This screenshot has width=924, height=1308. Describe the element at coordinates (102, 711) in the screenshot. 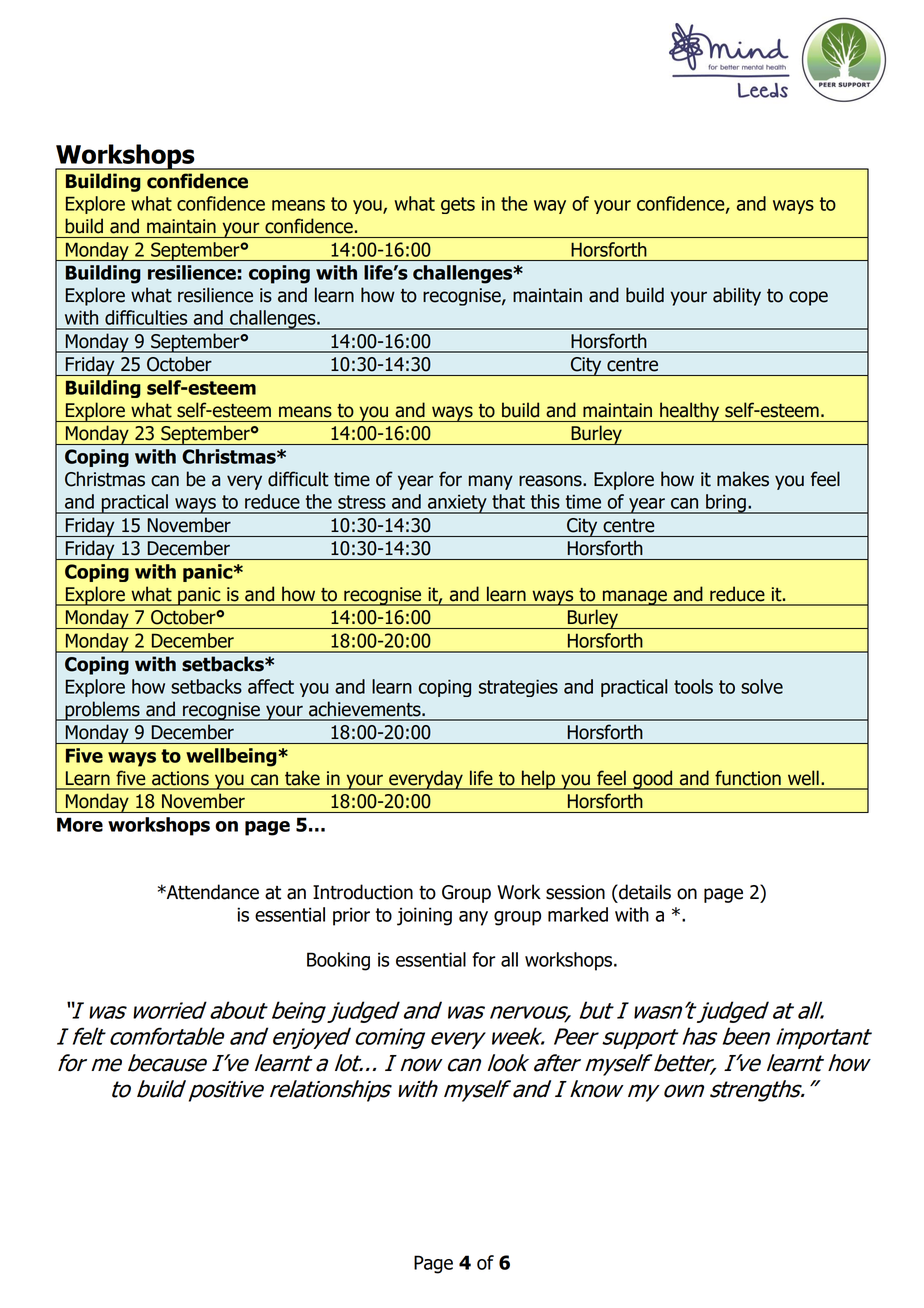

I see `problems` at that location.
